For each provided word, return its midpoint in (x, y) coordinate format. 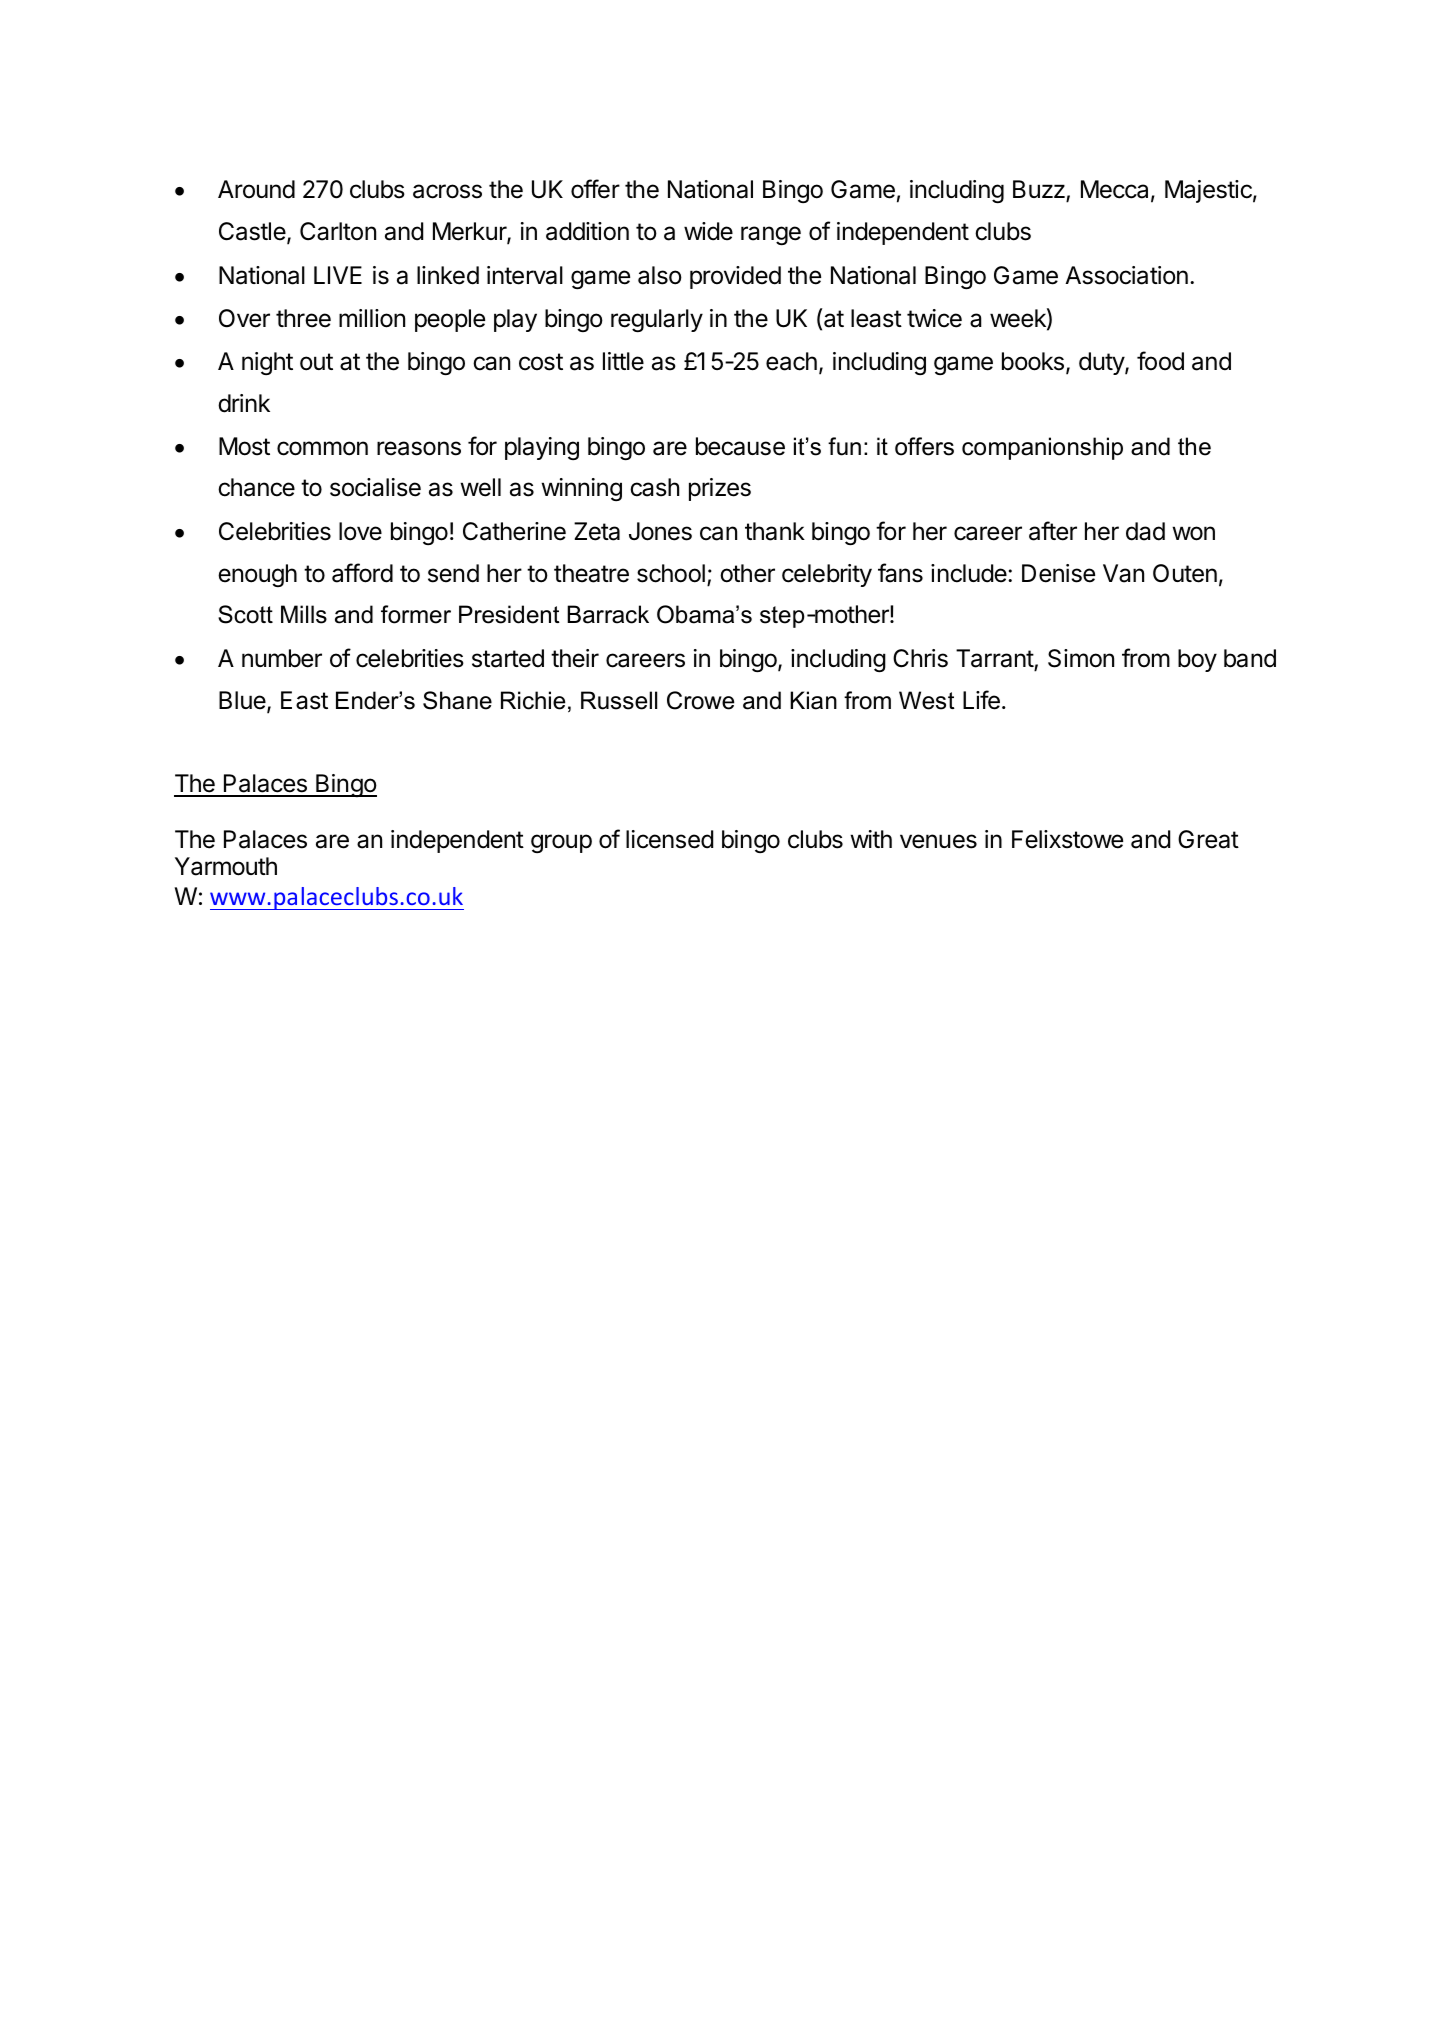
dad (1145, 531)
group (561, 843)
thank (775, 531)
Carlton (338, 231)
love (360, 531)
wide (708, 231)
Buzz (1040, 191)
